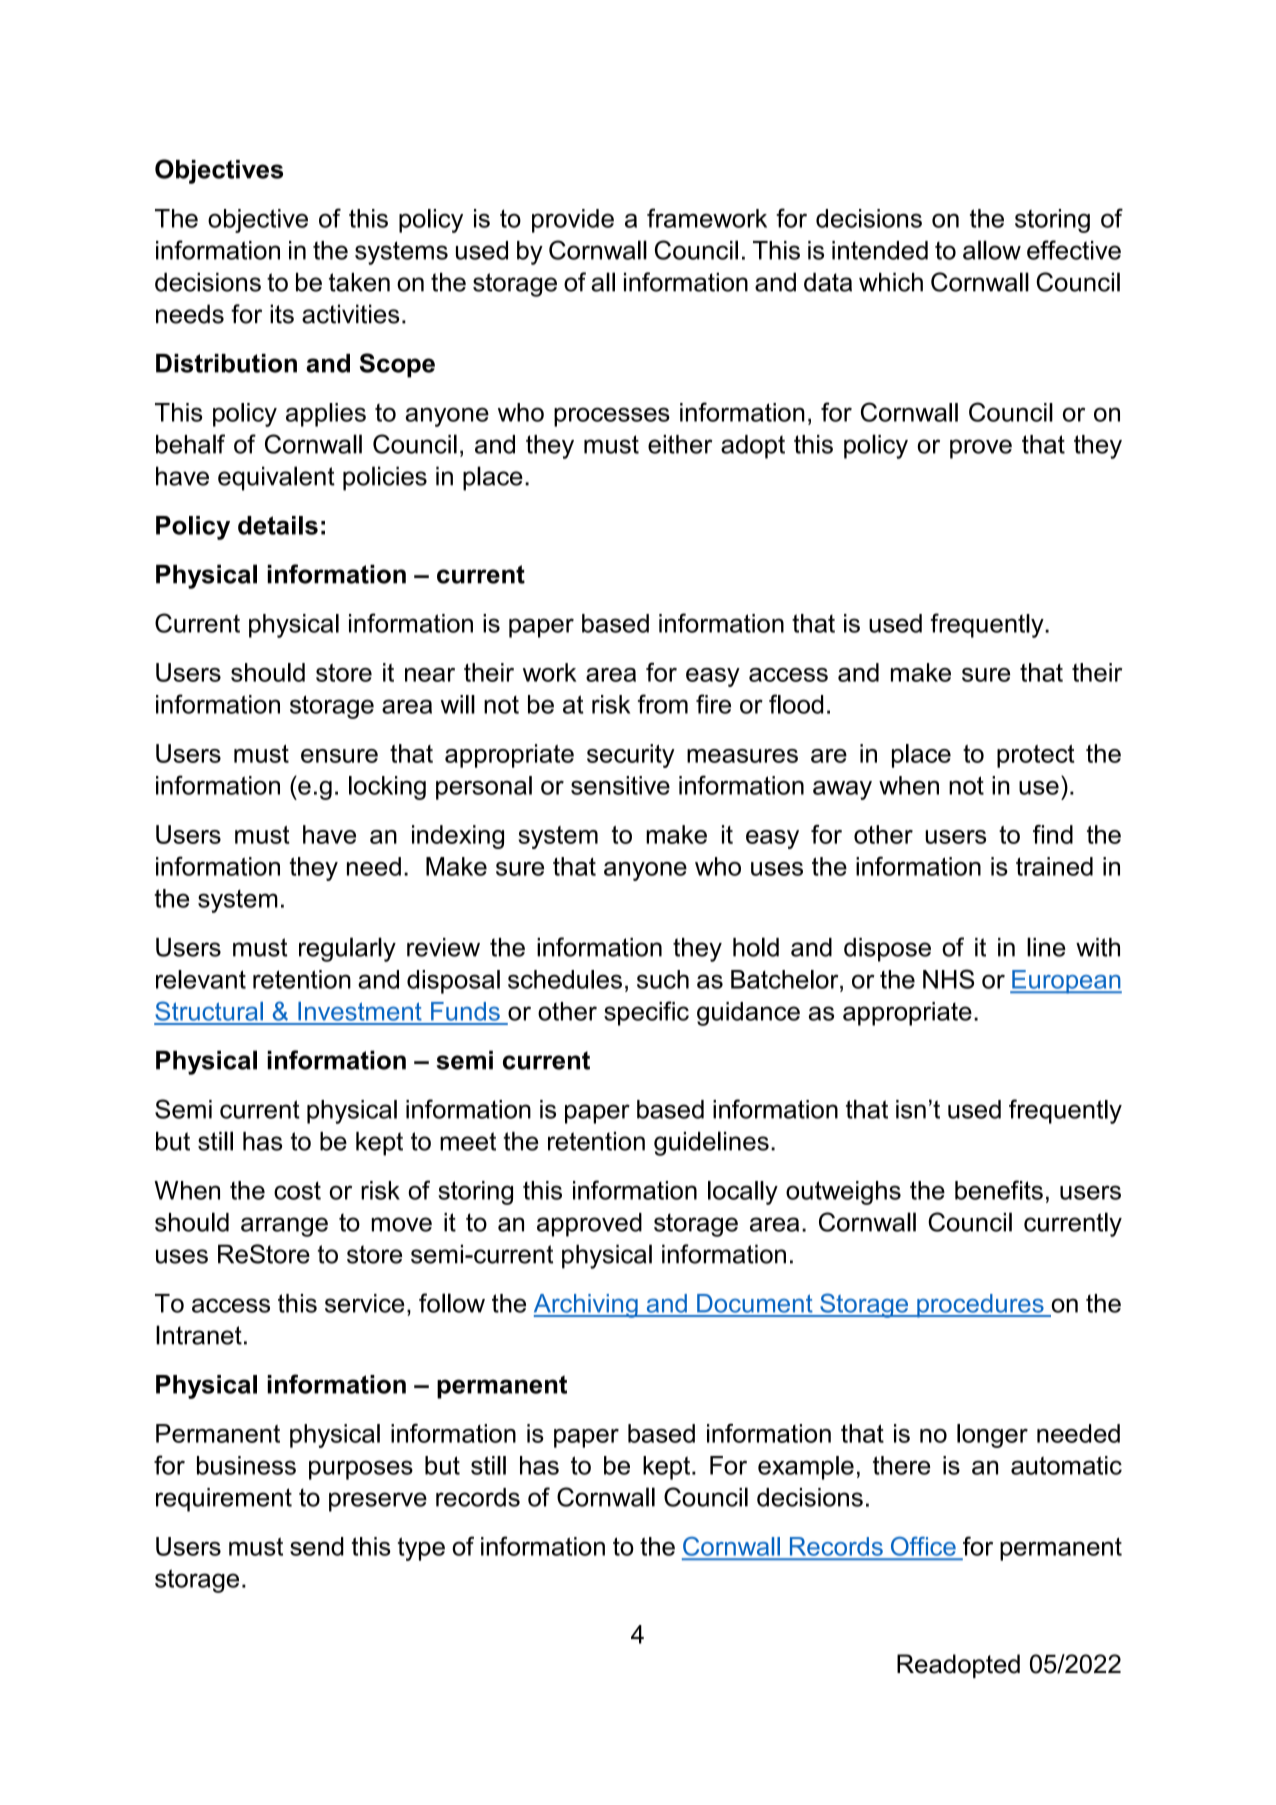 This screenshot has height=1805, width=1276. Describe the element at coordinates (359, 282) in the screenshot. I see `taken` at that location.
